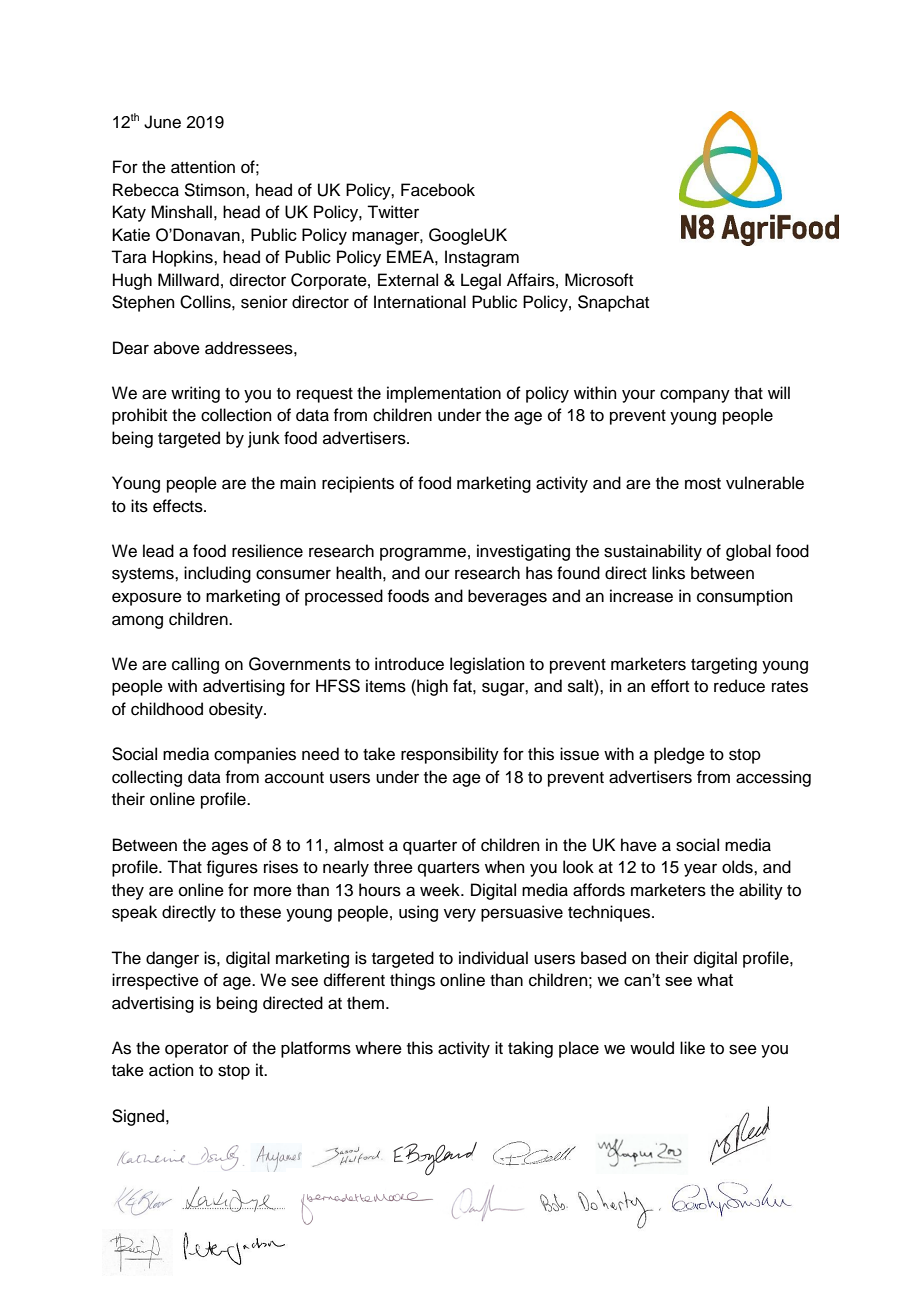 This screenshot has height=1307, width=924. Describe the element at coordinates (203, 167) in the screenshot. I see `attention` at that location.
